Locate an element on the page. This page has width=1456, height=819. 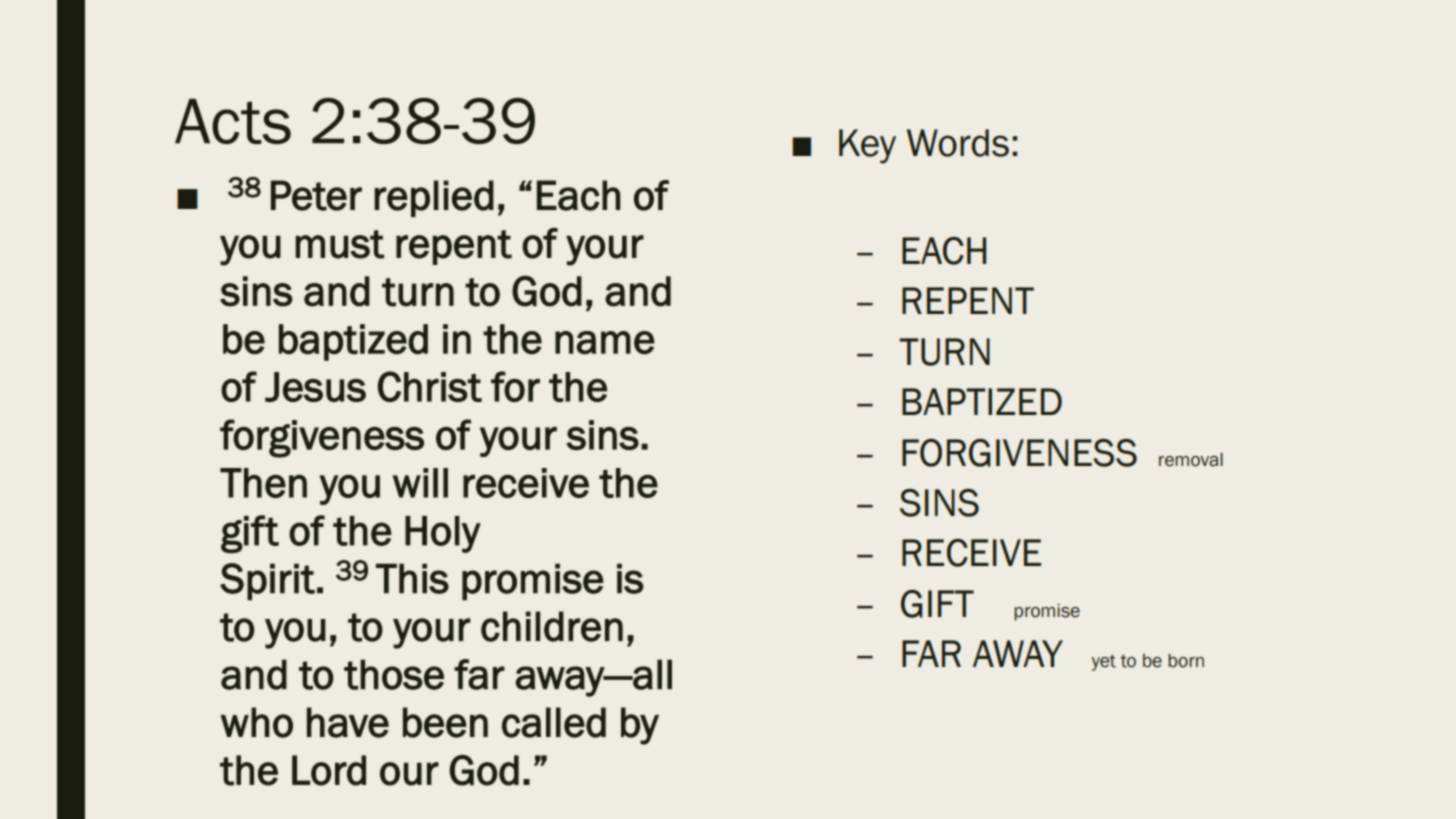
will is located at coordinates (420, 483).
